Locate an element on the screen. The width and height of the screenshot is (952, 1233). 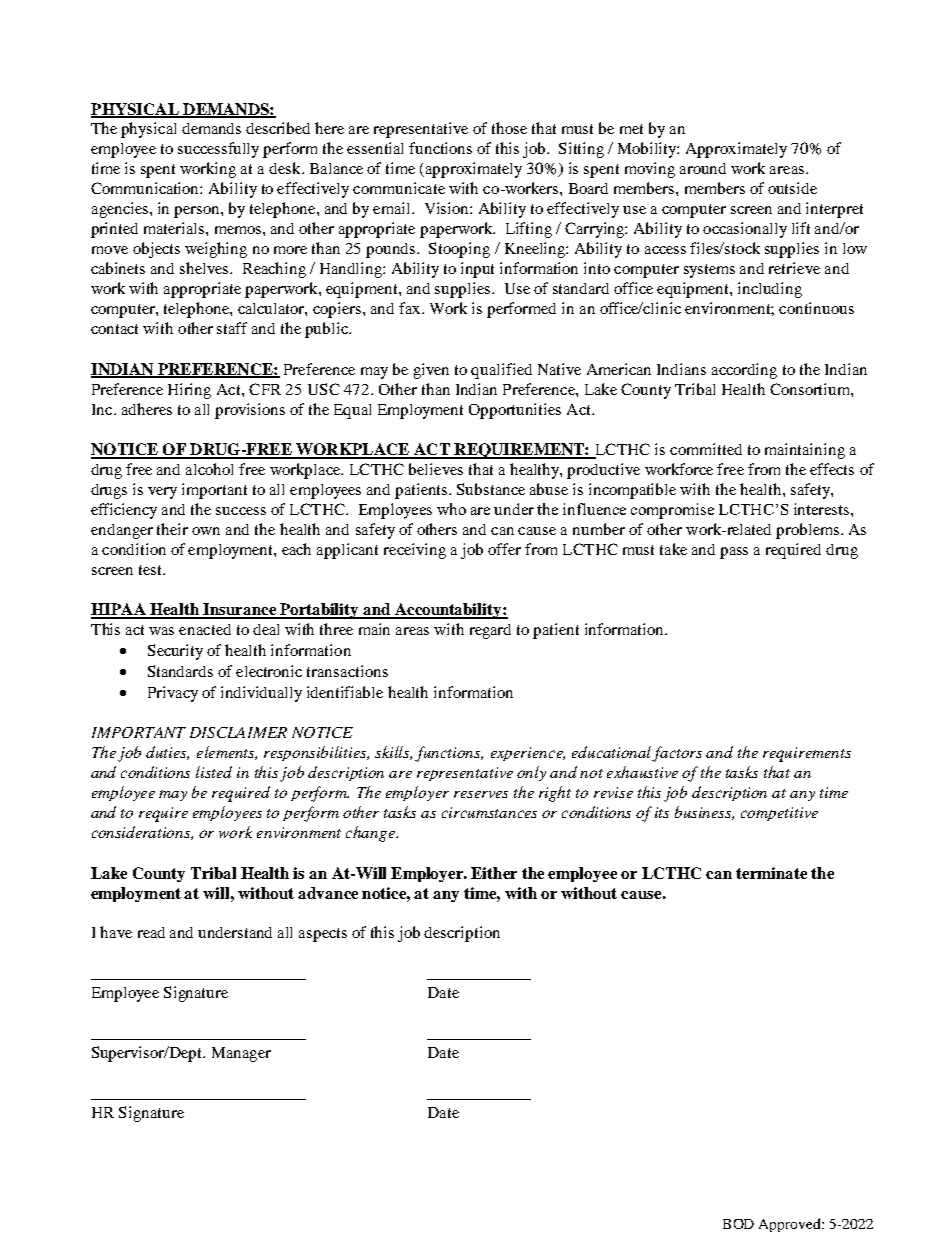
outside is located at coordinates (792, 188).
